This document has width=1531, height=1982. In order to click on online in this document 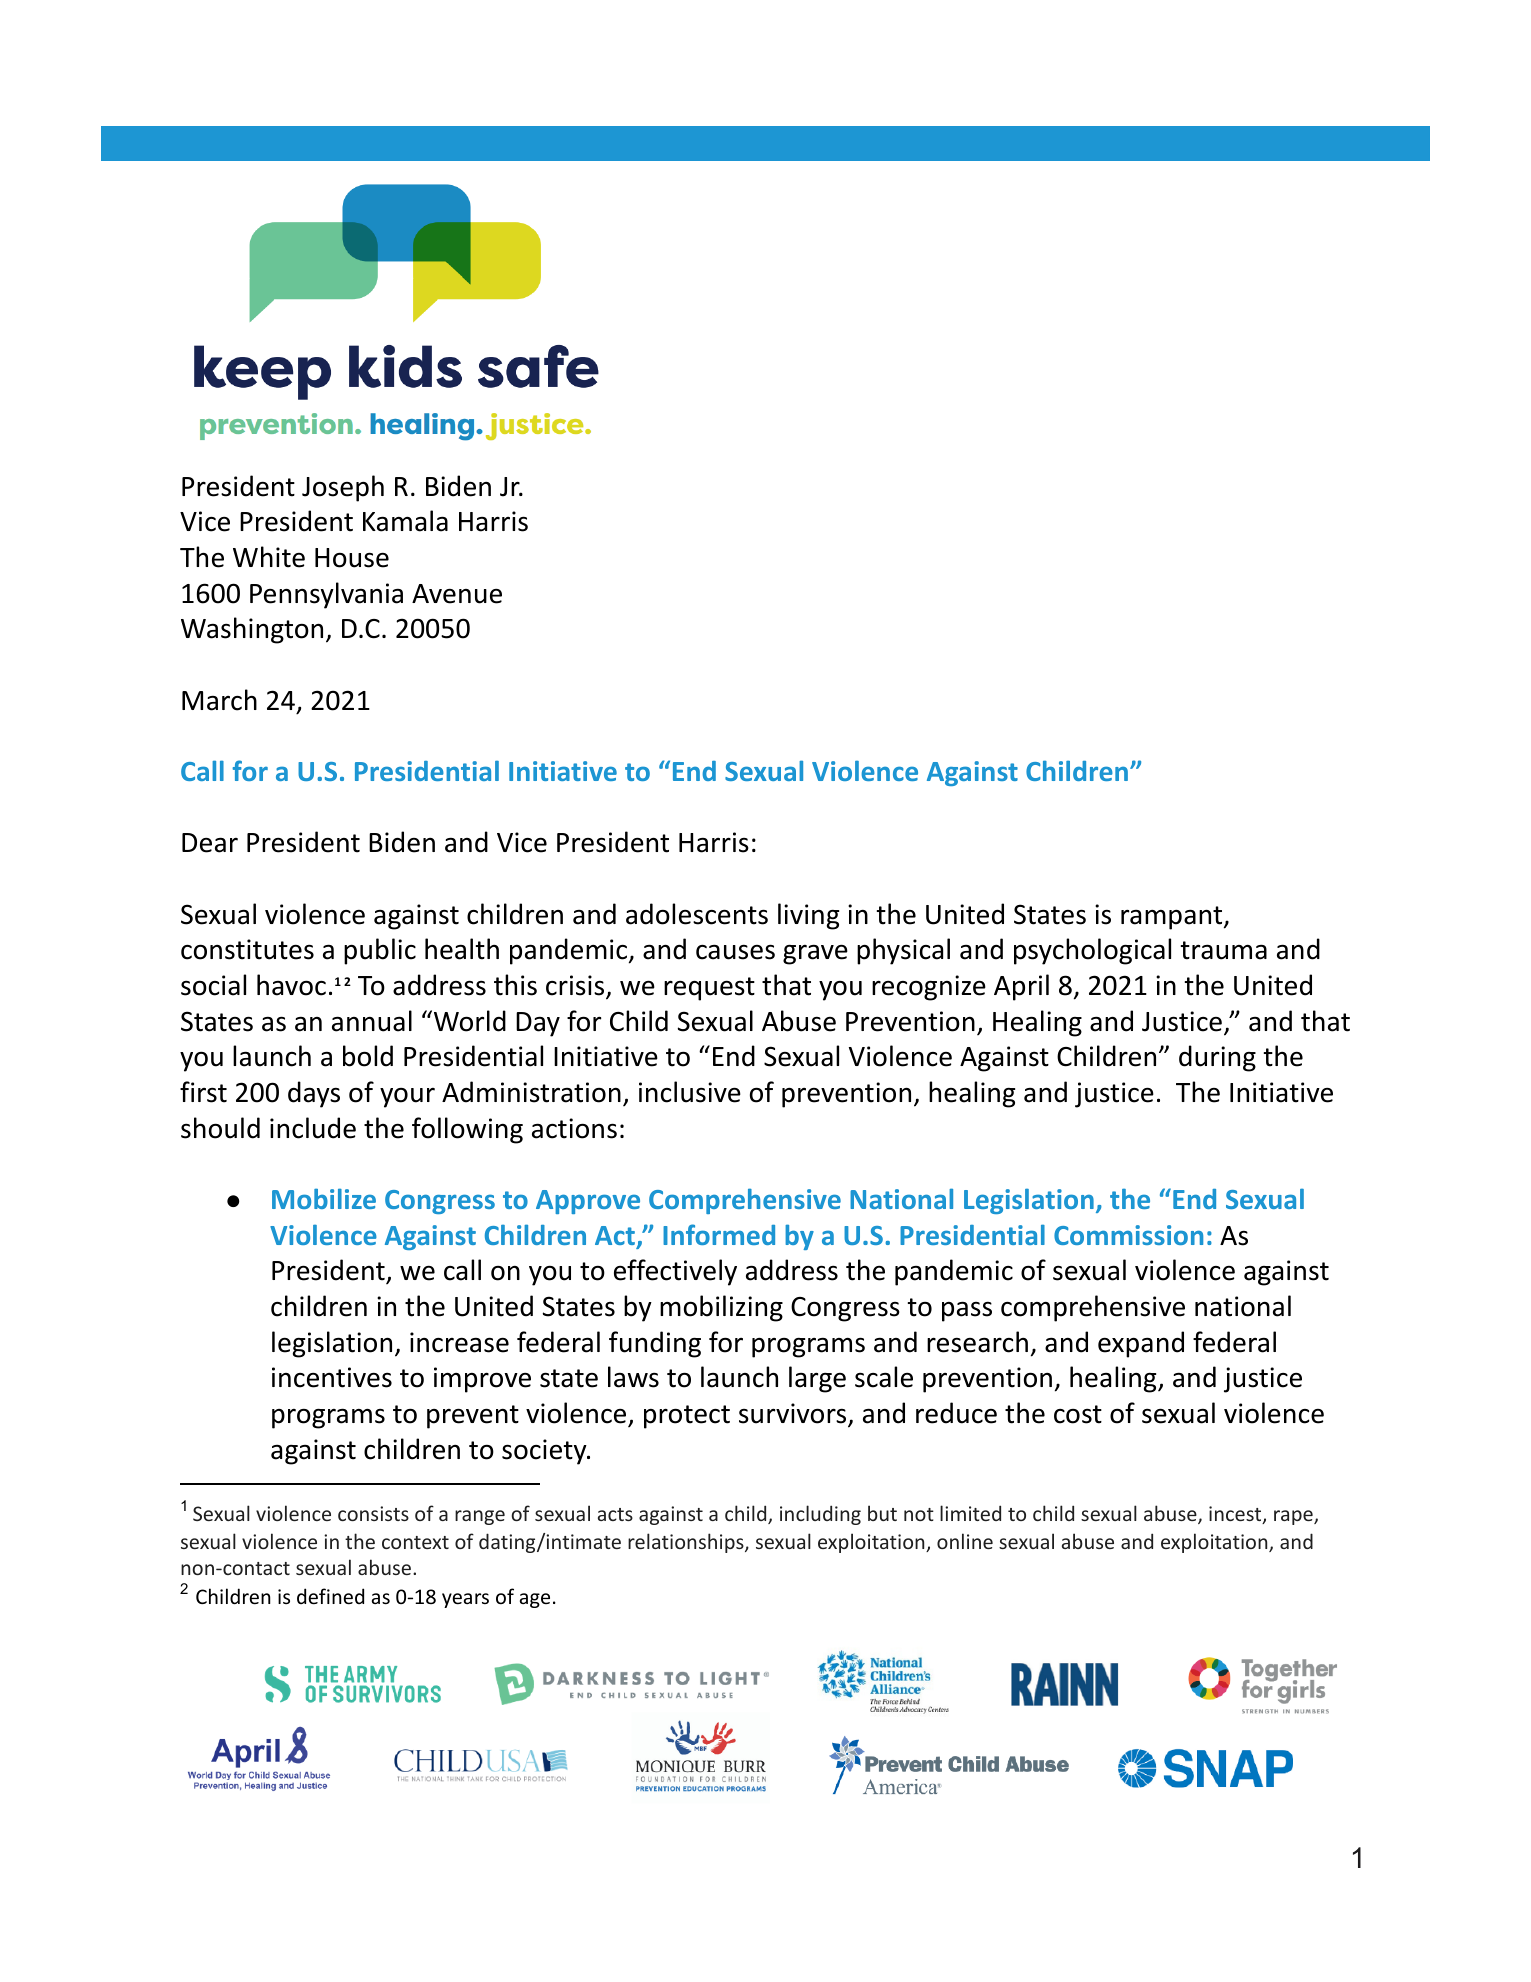, I will do `click(965, 1541)`.
